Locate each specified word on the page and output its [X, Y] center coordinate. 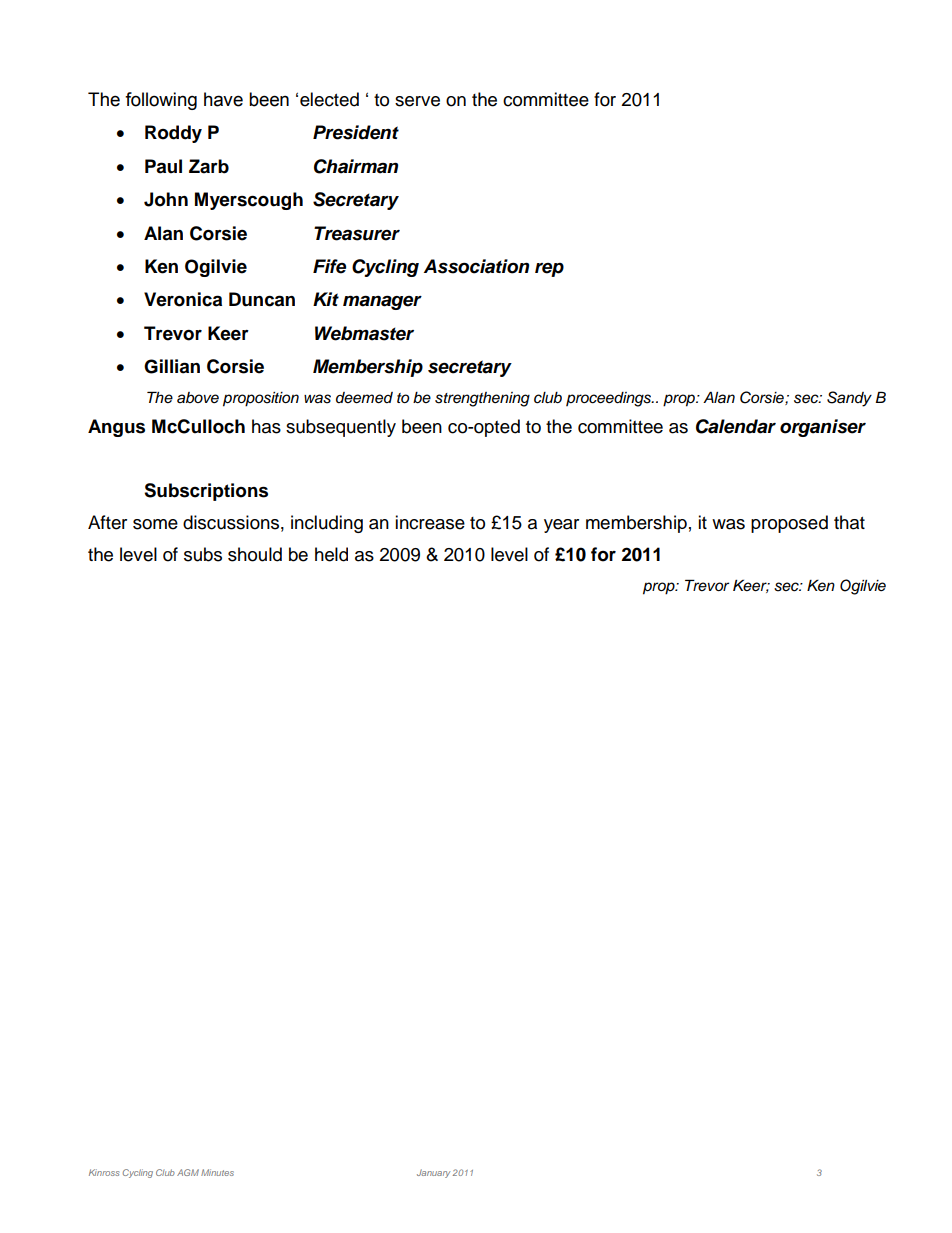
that [849, 522]
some [155, 524]
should [255, 554]
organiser [823, 428]
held [331, 554]
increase [430, 522]
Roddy [173, 134]
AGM [188, 1172]
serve [417, 101]
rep [549, 270]
